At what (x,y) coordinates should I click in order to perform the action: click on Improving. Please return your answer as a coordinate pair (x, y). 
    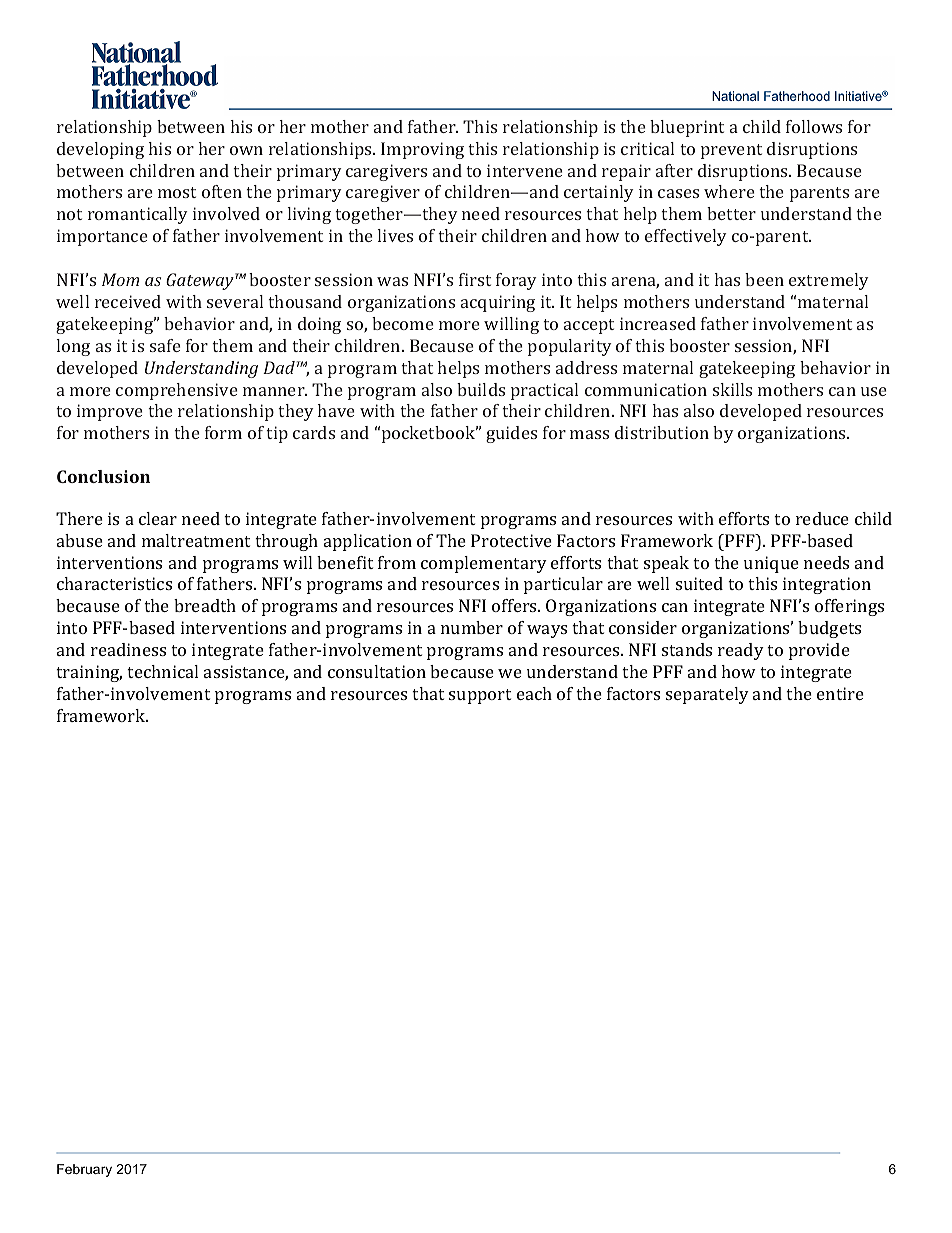
    Looking at the image, I should click on (422, 150).
